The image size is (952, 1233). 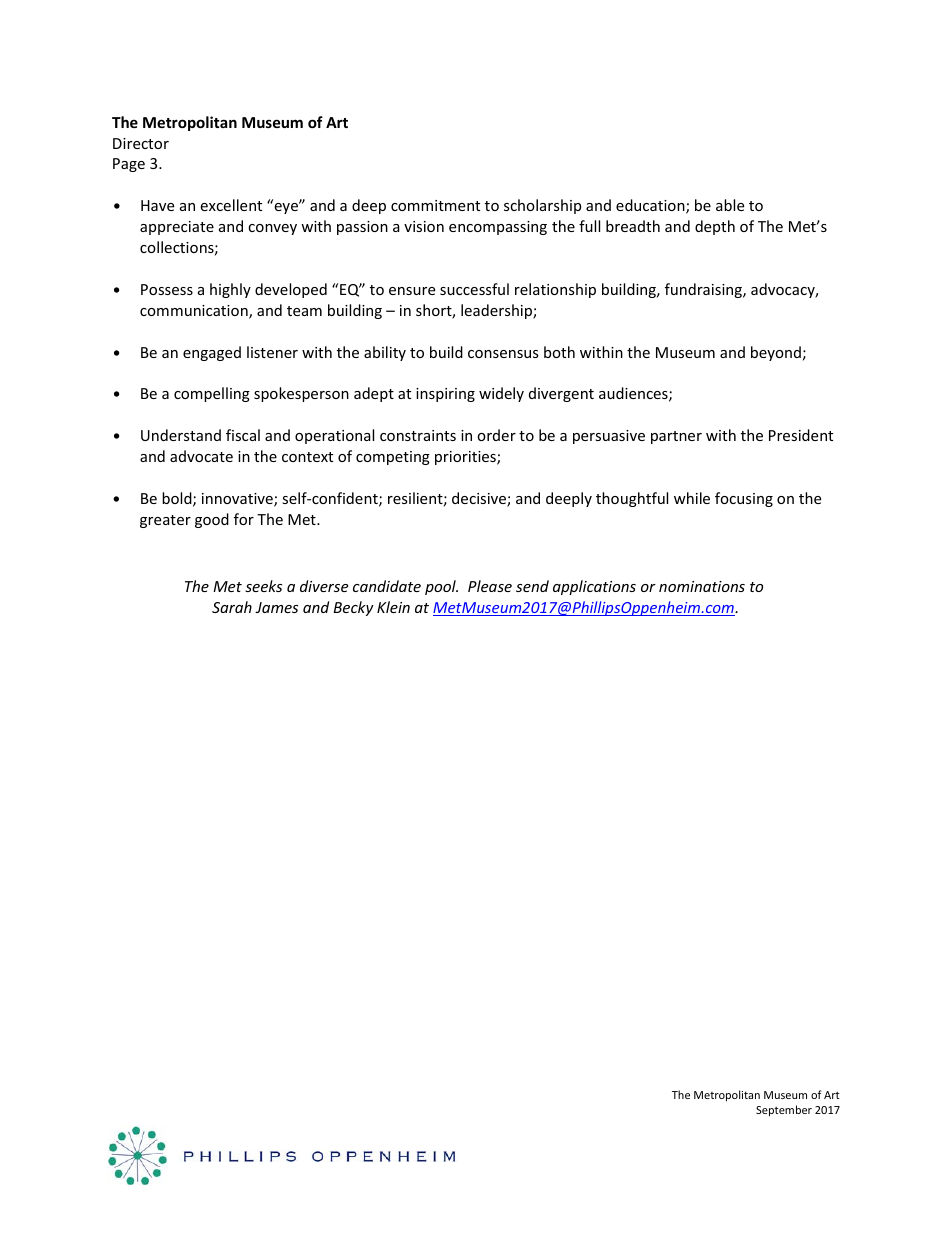 I want to click on Klein, so click(x=393, y=607).
